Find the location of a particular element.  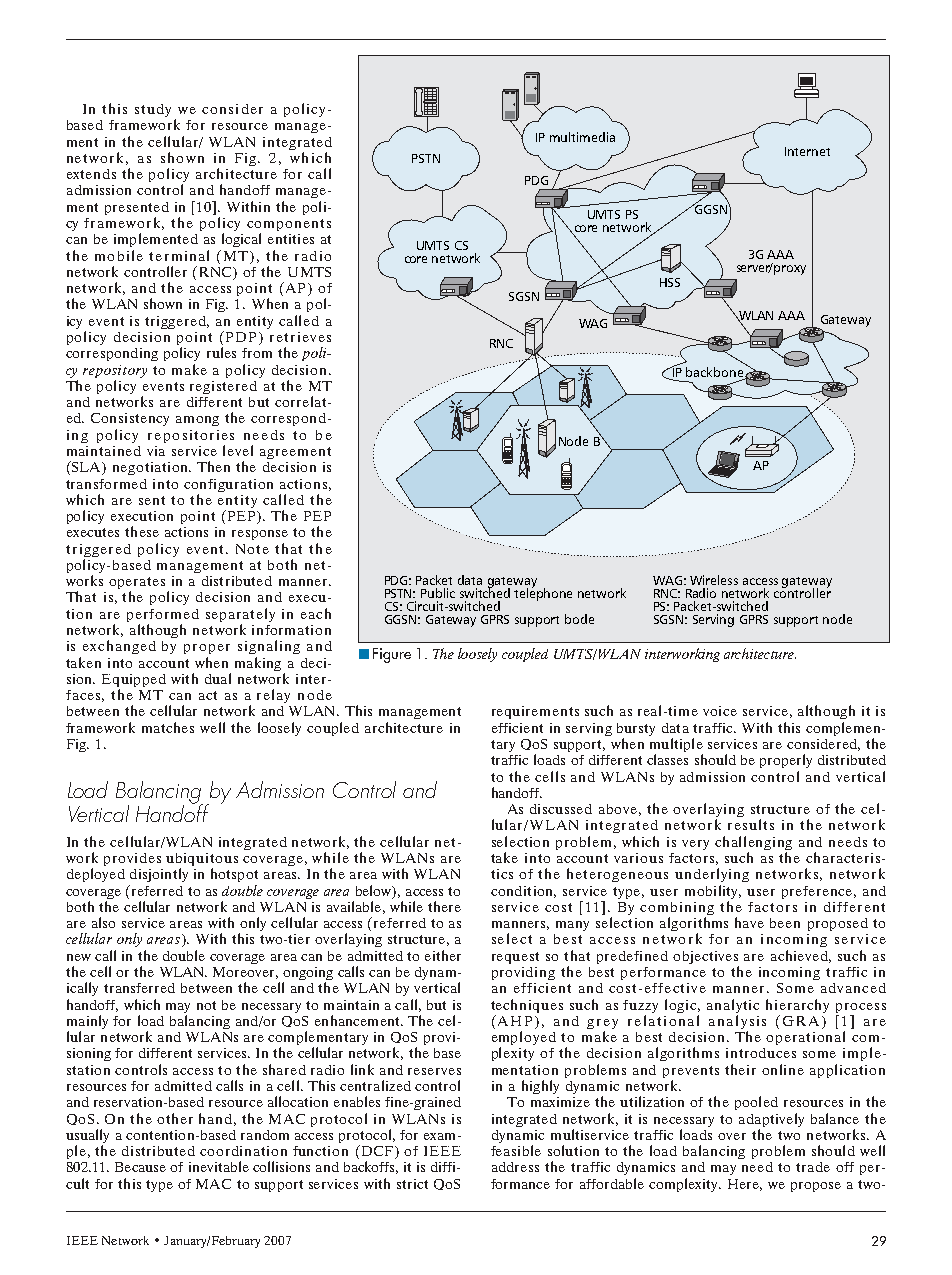

these is located at coordinates (142, 531).
